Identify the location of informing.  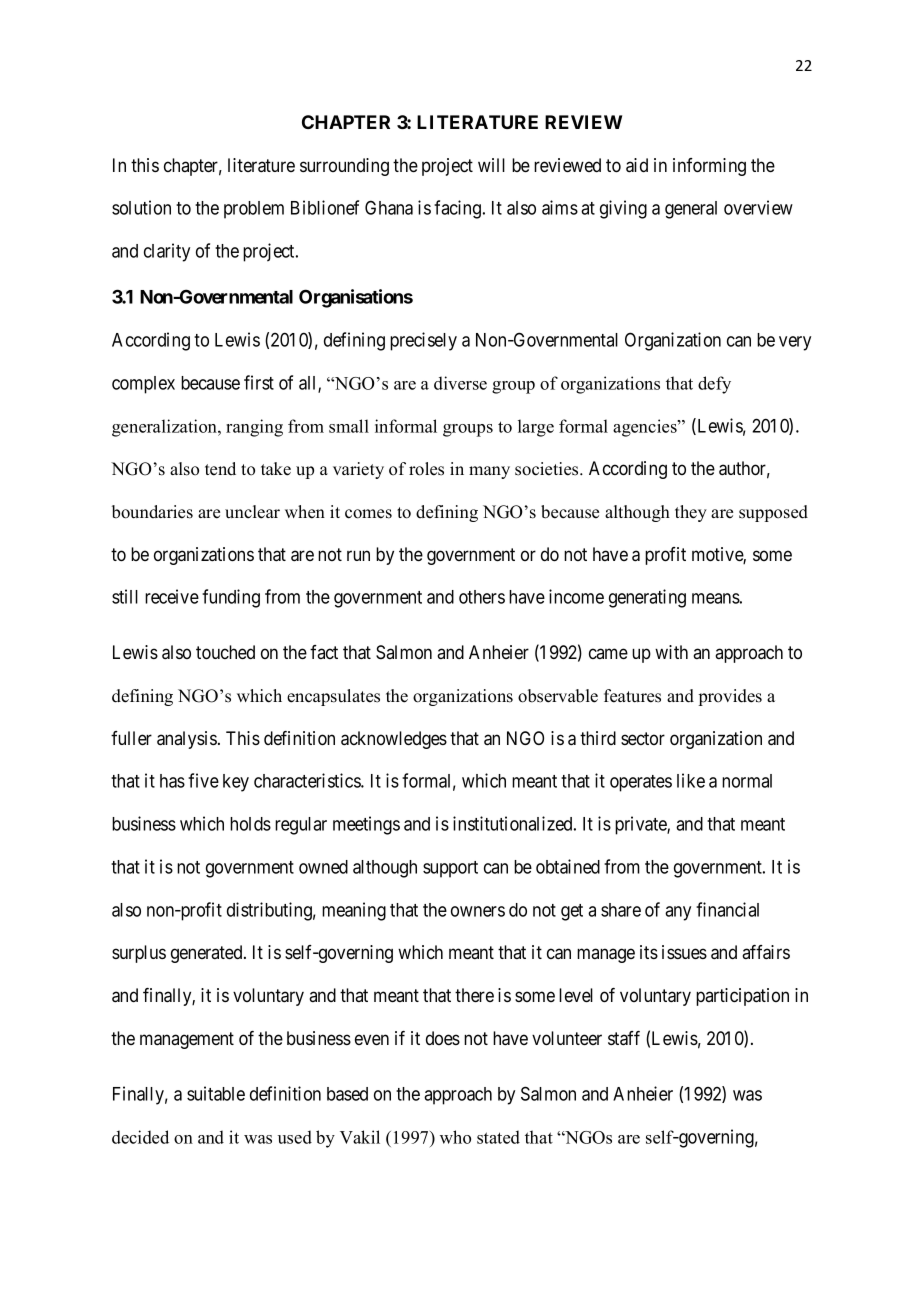
(709, 167).
